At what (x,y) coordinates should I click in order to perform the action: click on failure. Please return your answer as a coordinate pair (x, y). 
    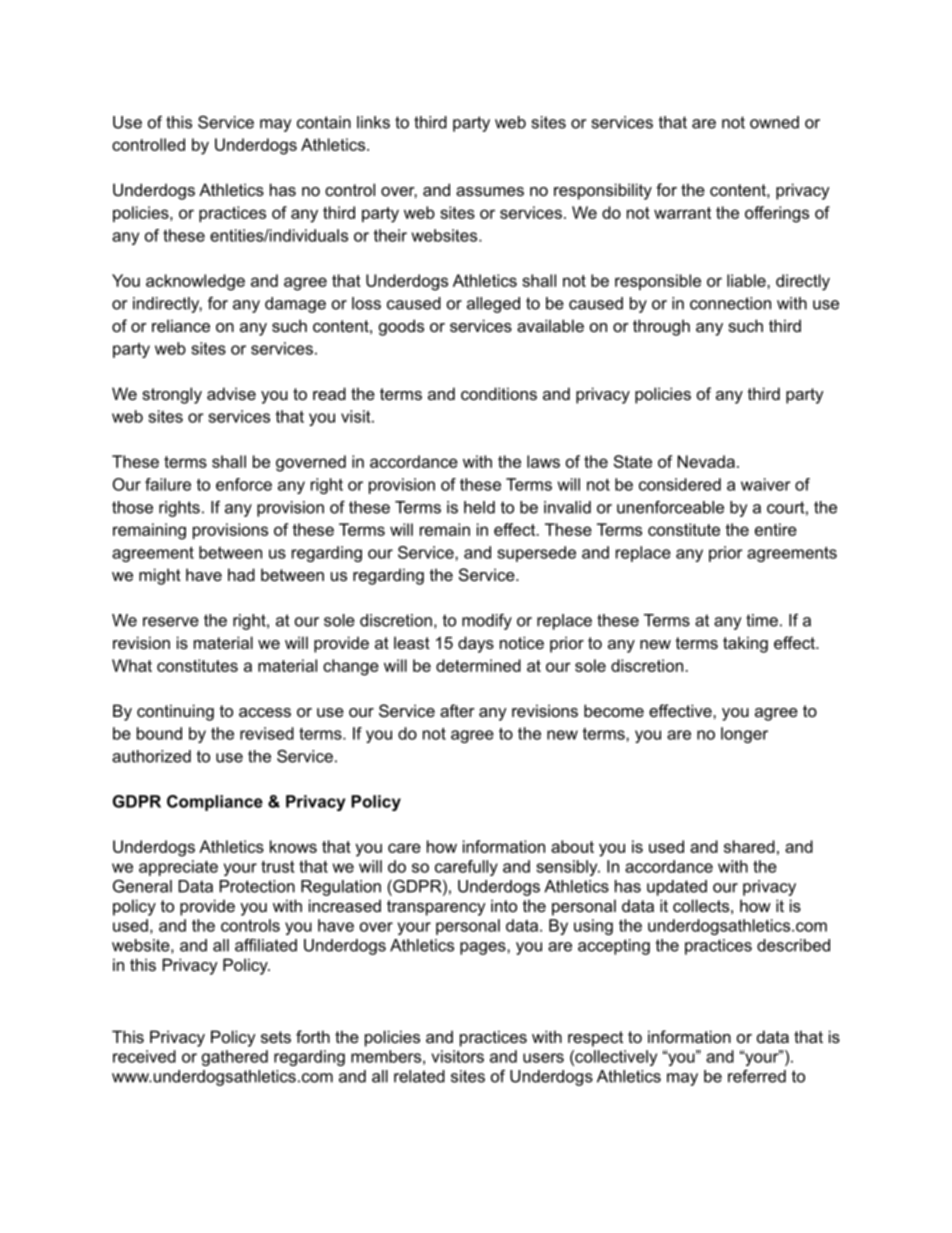
    Looking at the image, I should click on (168, 484).
